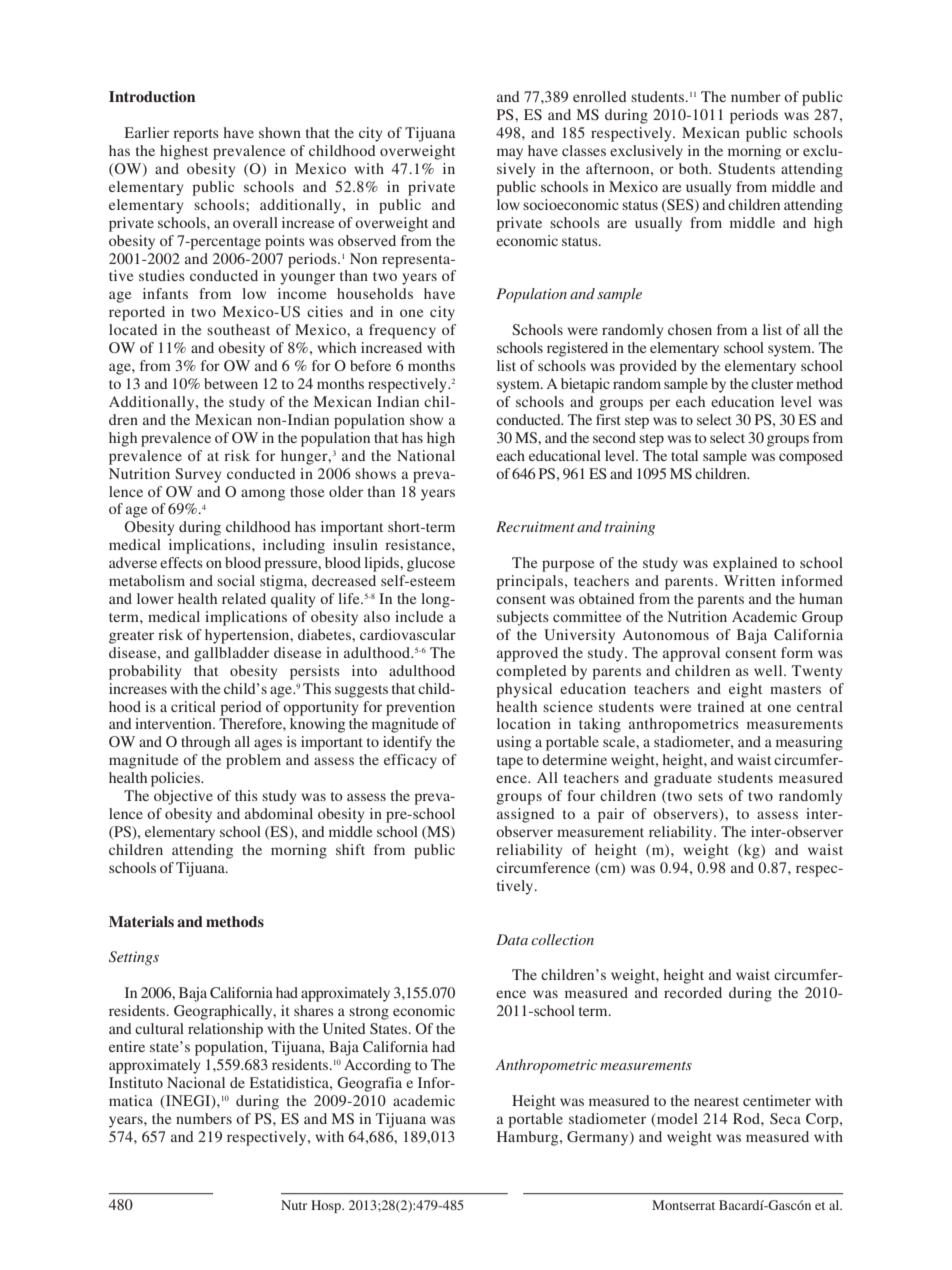 This screenshot has height=1270, width=952. Describe the element at coordinates (231, 654) in the screenshot. I see `gallbladder` at that location.
